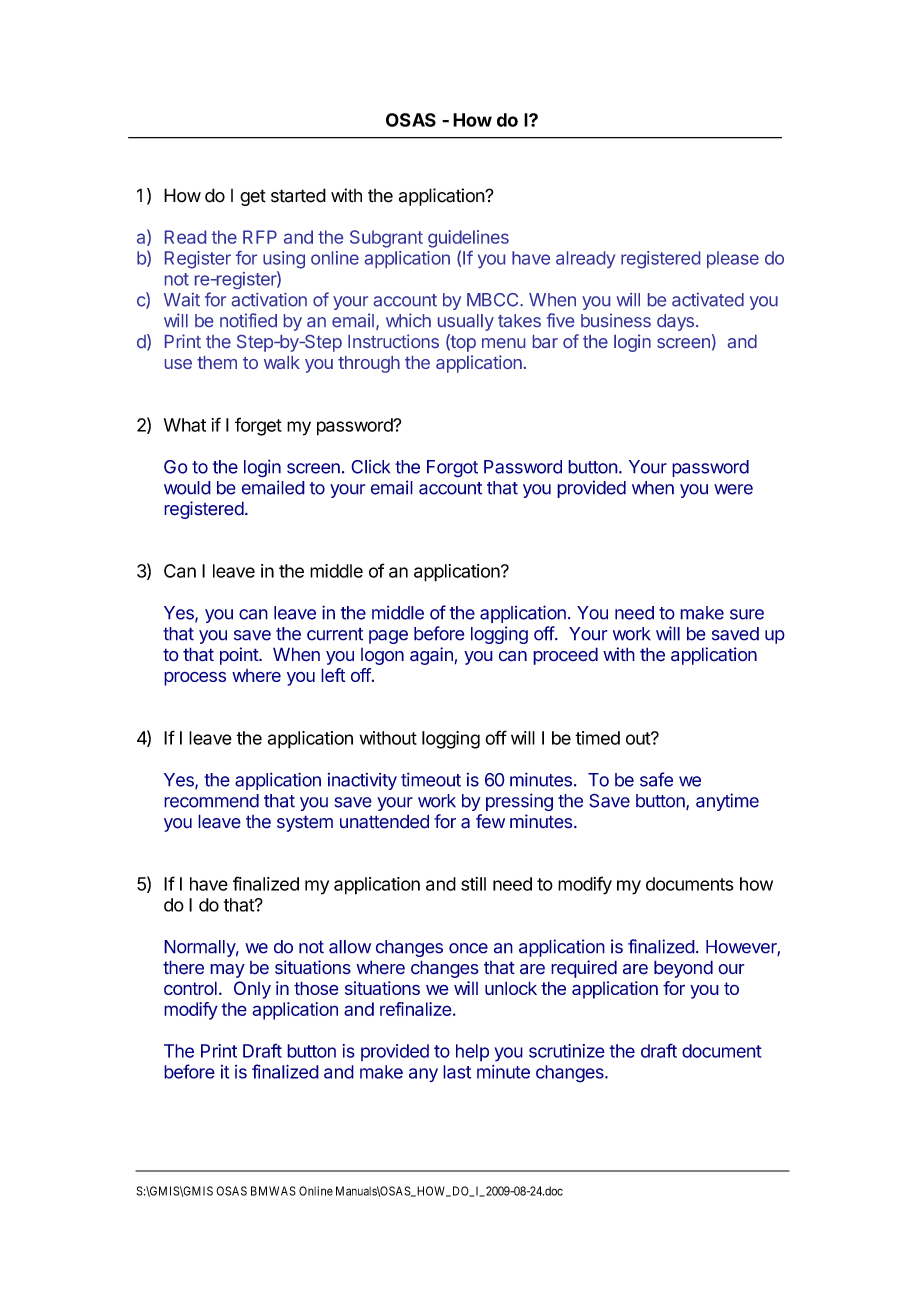 This screenshot has height=1308, width=924. Describe the element at coordinates (260, 237) in the screenshot. I see `RFP` at that location.
